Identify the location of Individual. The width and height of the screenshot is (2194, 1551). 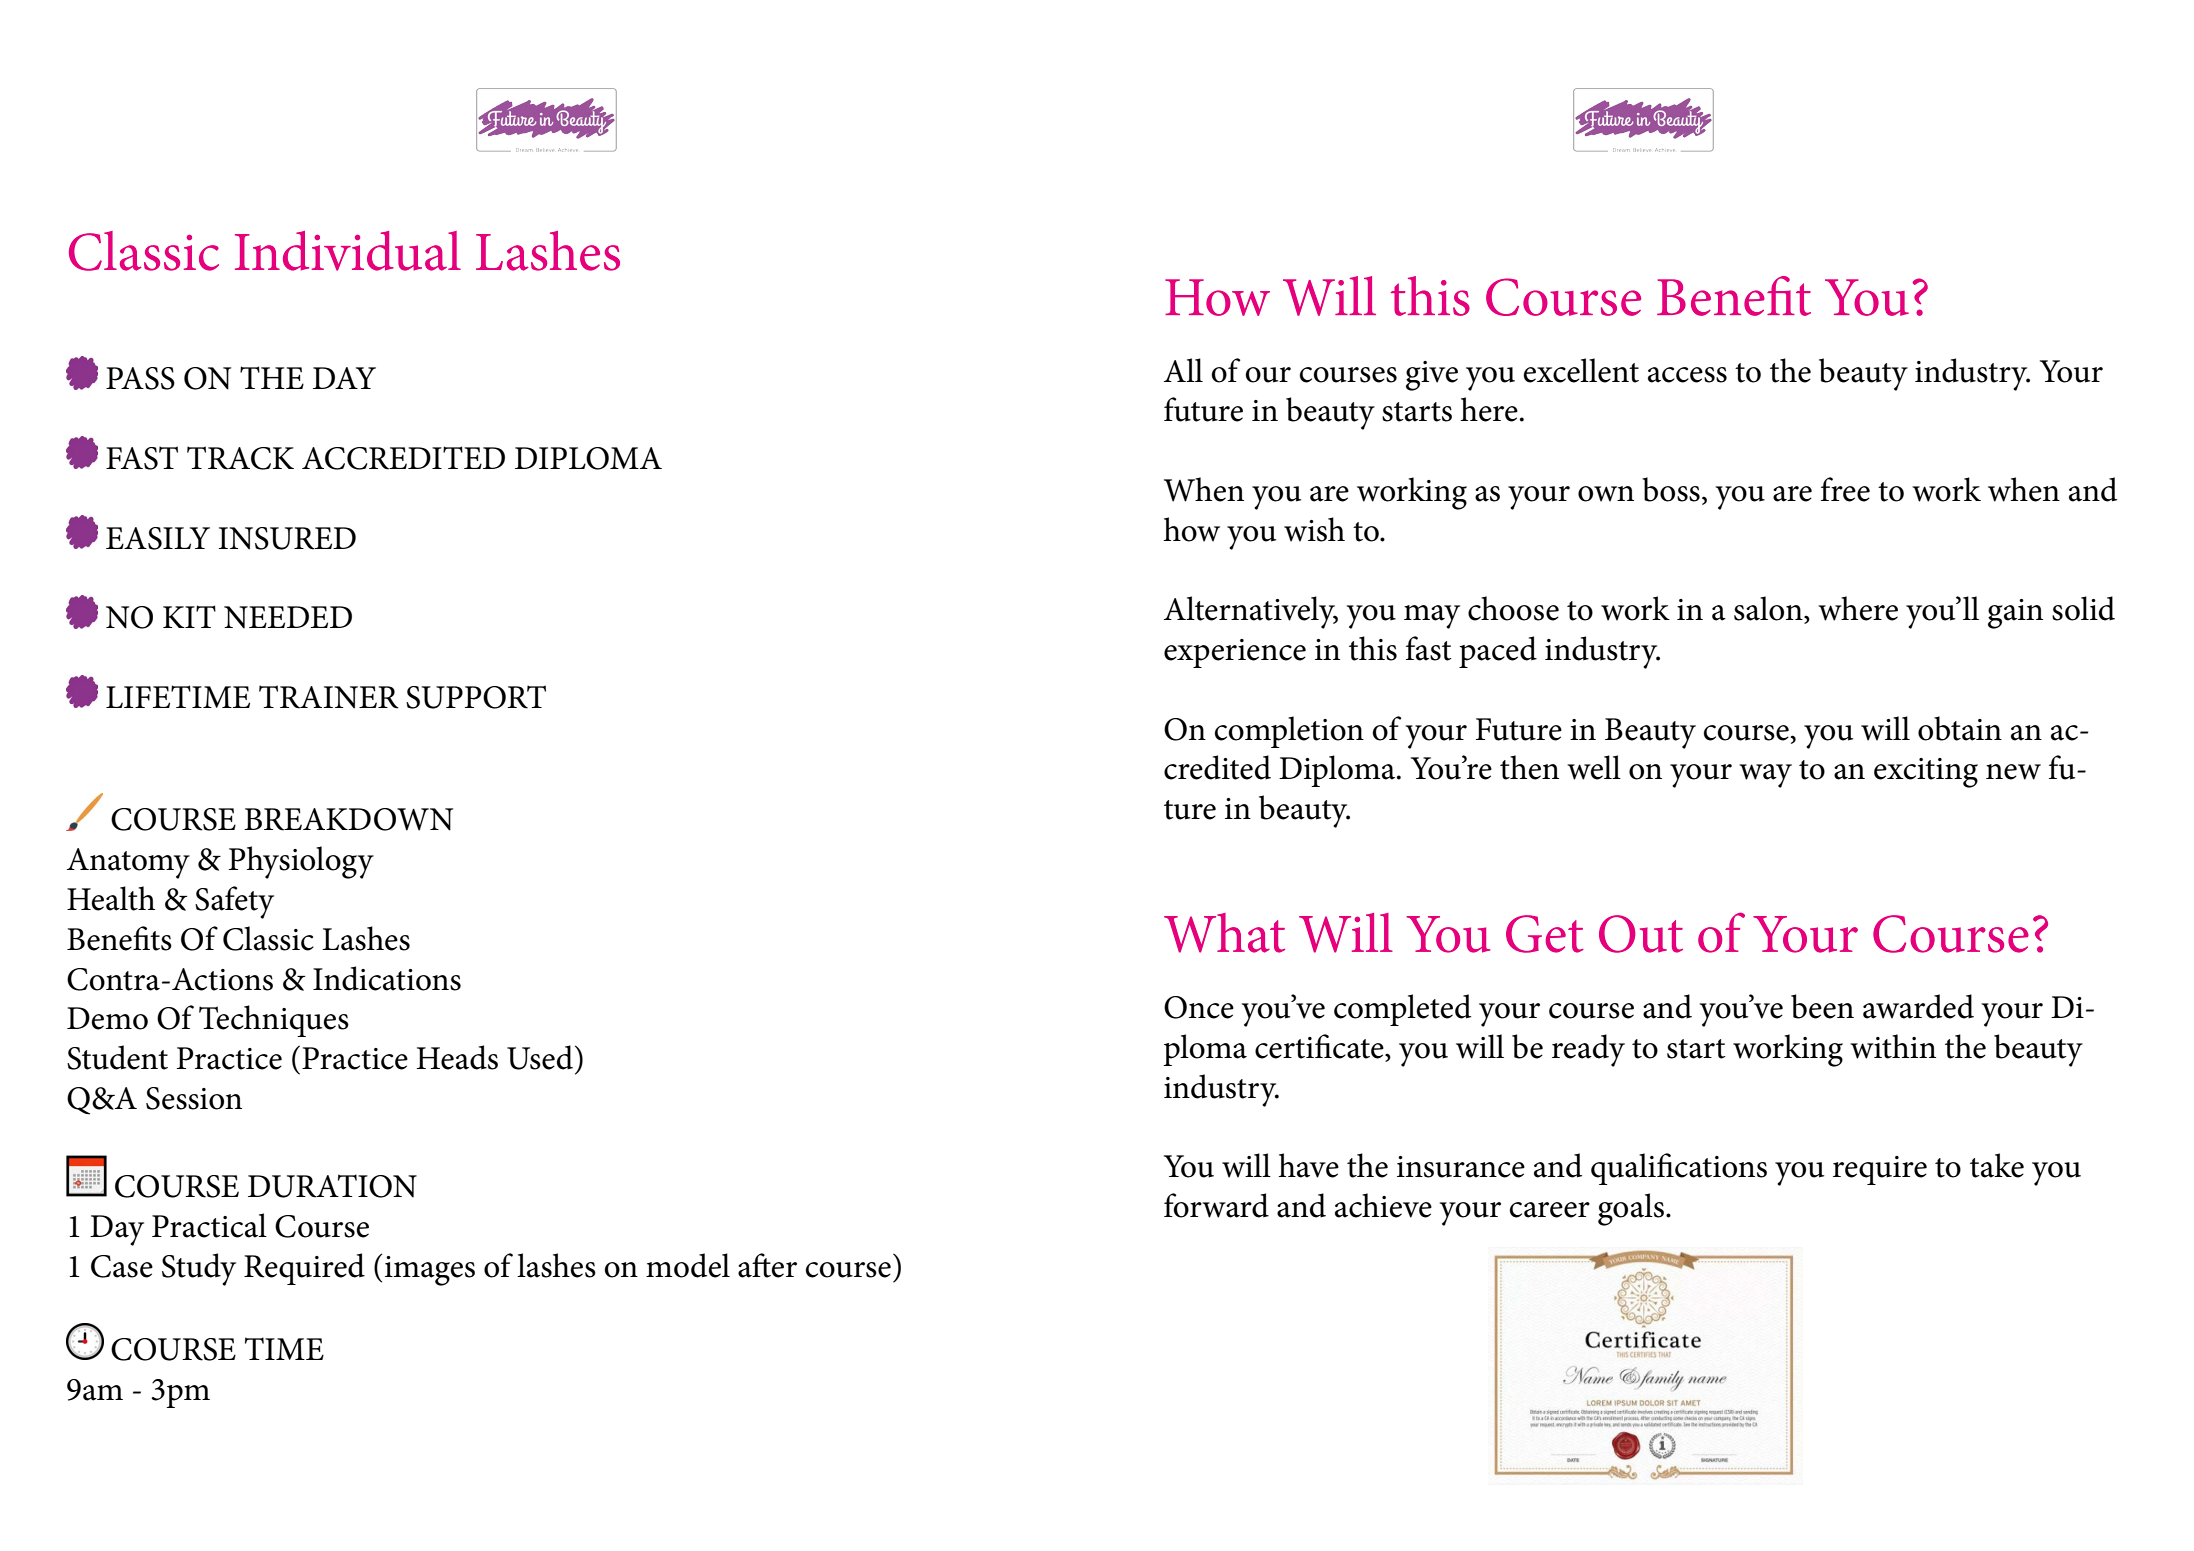
(348, 251).
